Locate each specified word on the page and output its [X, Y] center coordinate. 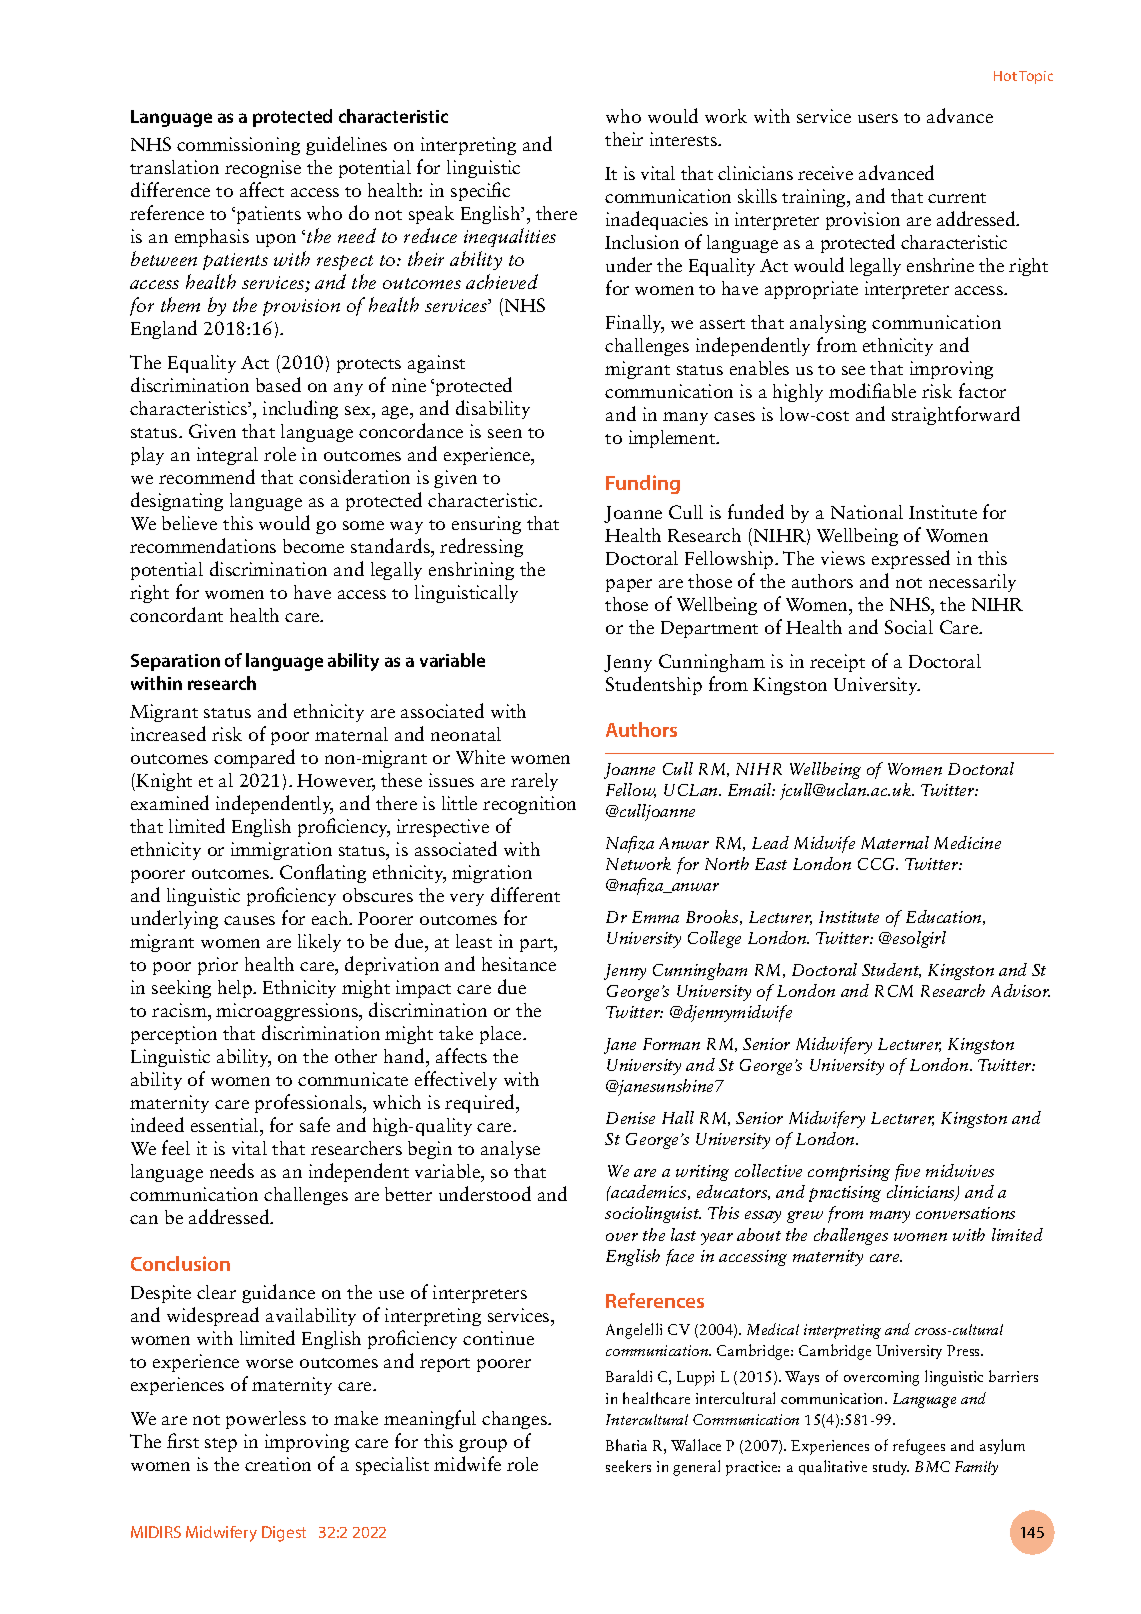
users [878, 118]
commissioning [238, 146]
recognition [529, 805]
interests [684, 139]
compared [254, 758]
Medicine [967, 842]
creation [278, 1464]
